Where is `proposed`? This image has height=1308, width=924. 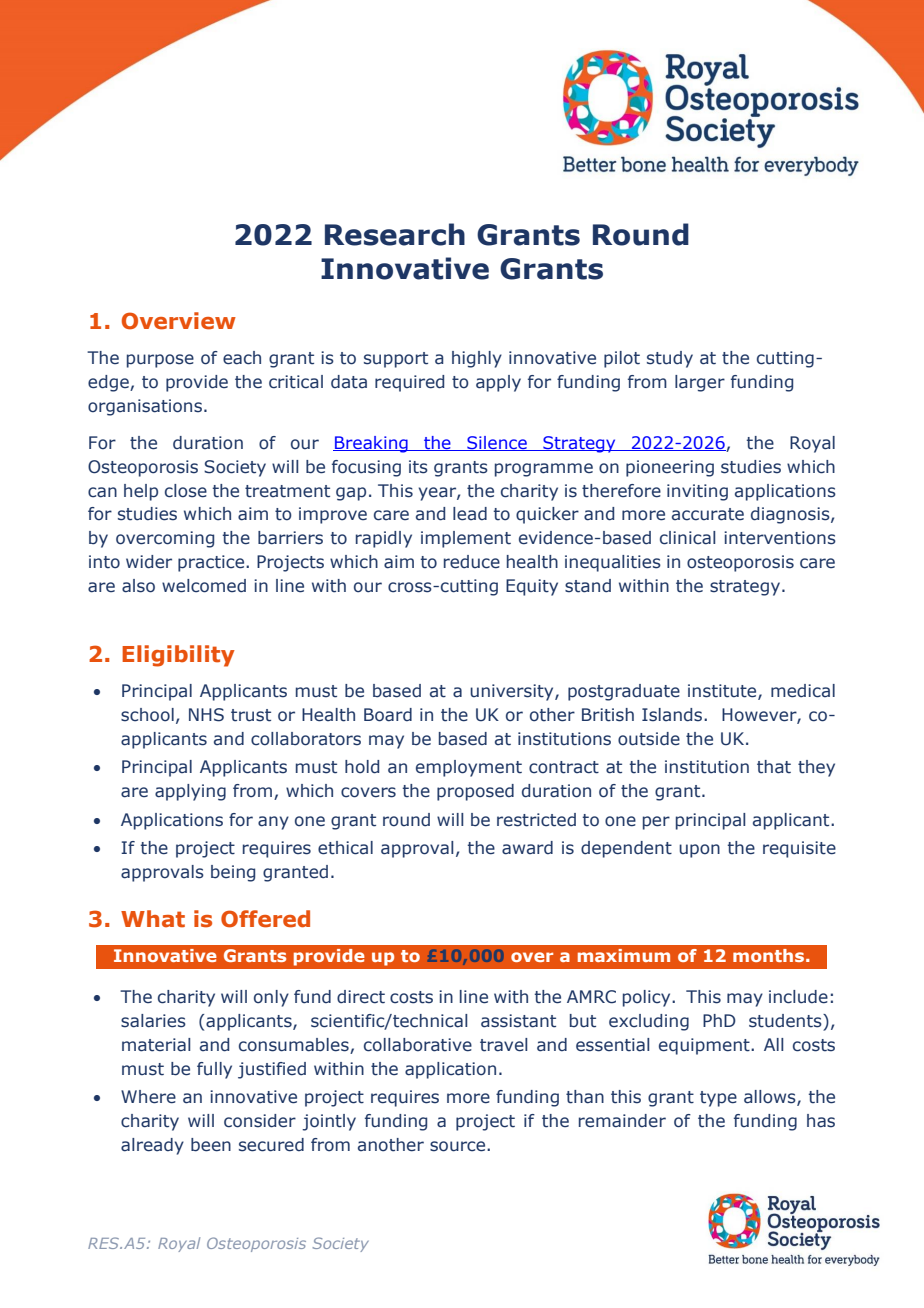 proposed is located at coordinates (475, 792).
